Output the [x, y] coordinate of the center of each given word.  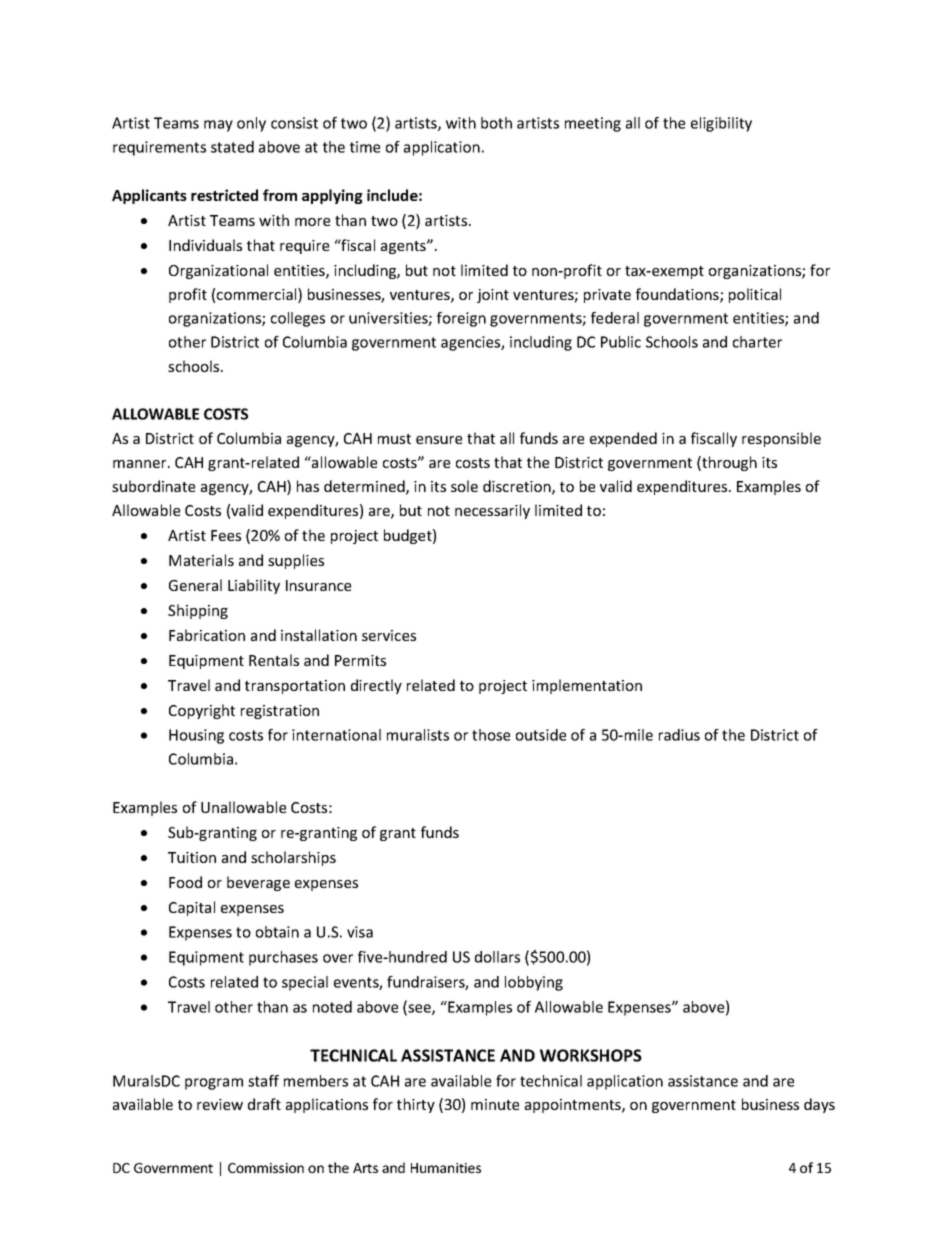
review [220, 1104]
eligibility [721, 124]
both [496, 123]
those [491, 735]
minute [495, 1104]
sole [464, 486]
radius [679, 735]
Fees [226, 535]
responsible [781, 439]
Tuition [192, 857]
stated [232, 147]
